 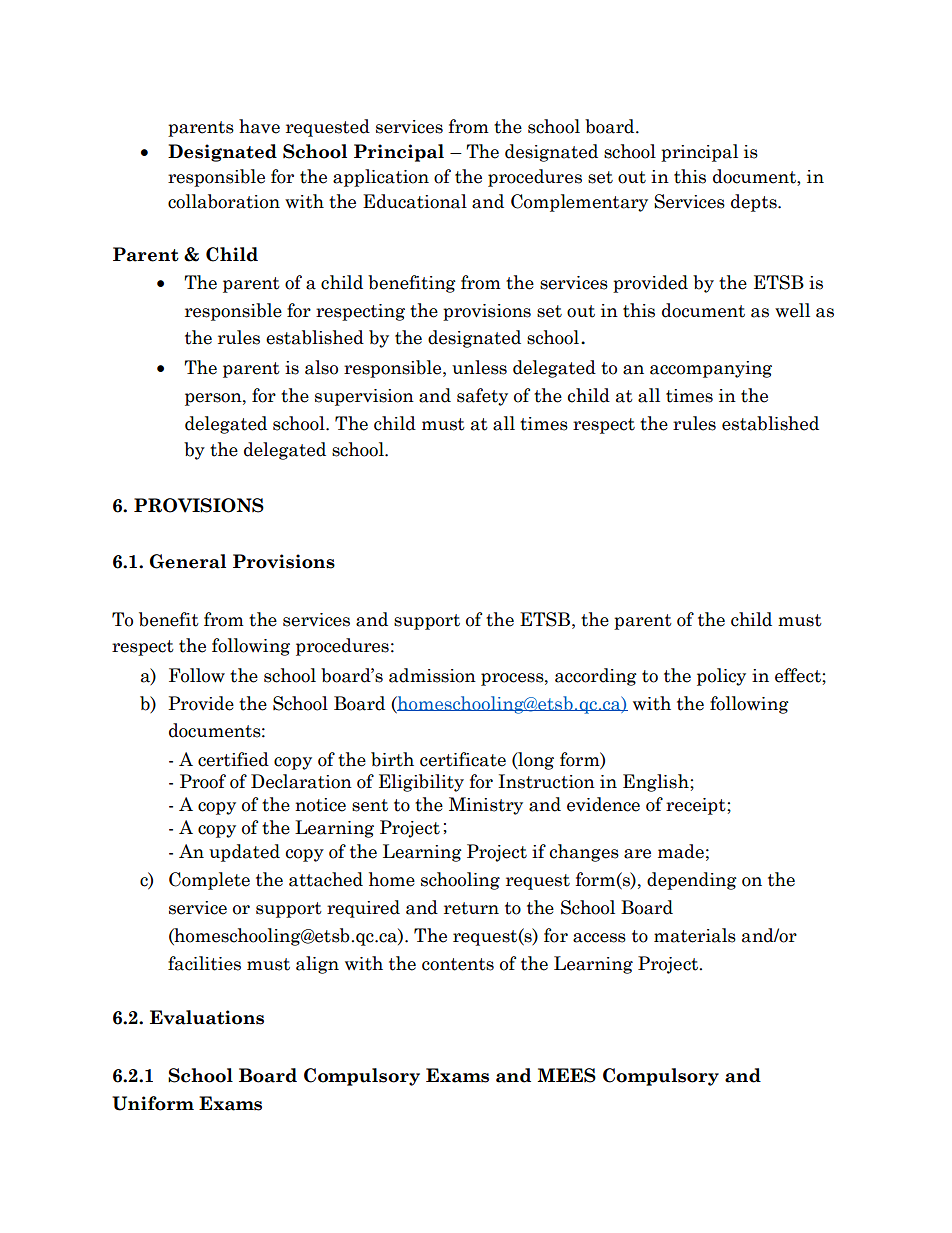 I want to click on unless, so click(x=479, y=367).
